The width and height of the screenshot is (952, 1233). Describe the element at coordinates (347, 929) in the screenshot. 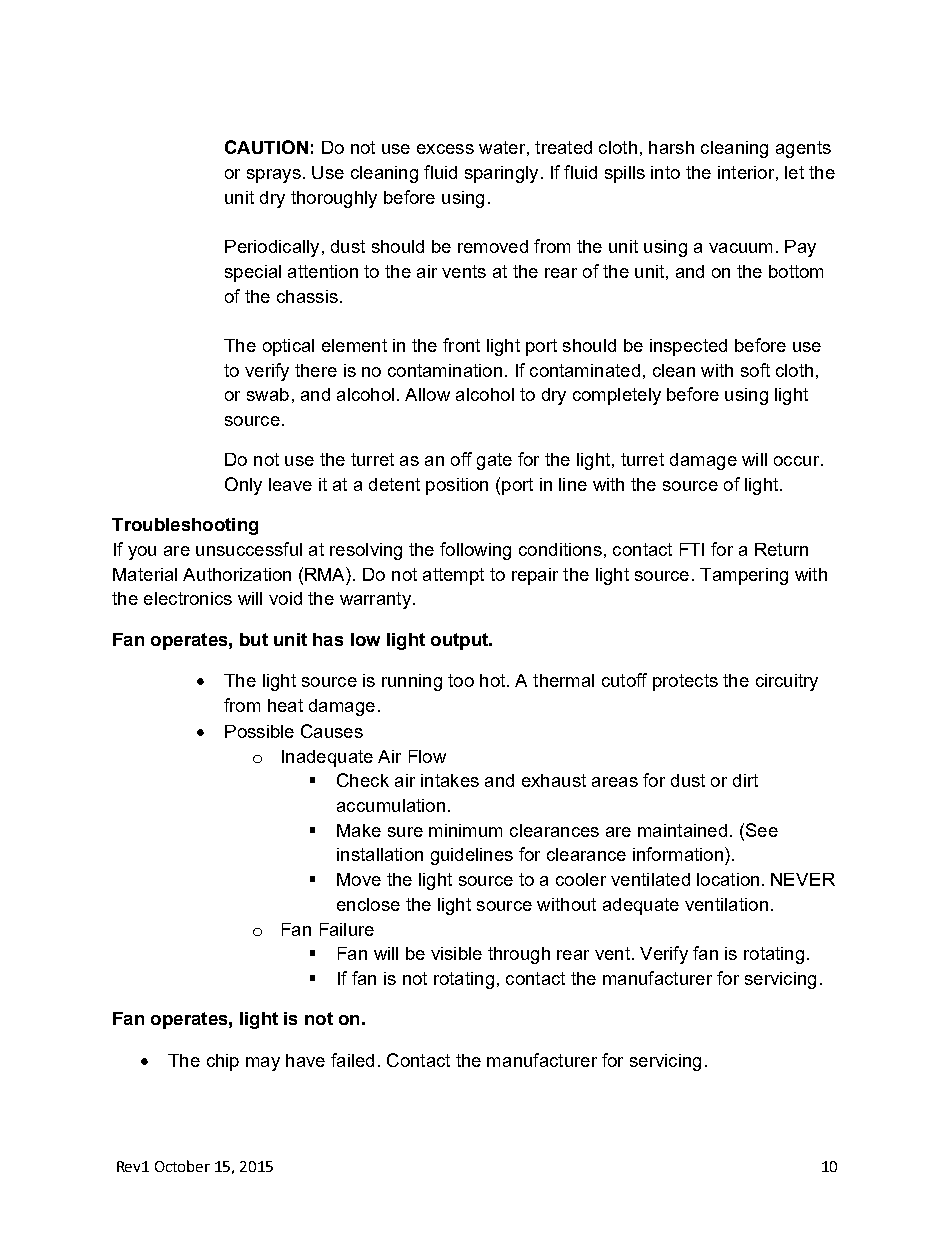

I see `Failure` at that location.
